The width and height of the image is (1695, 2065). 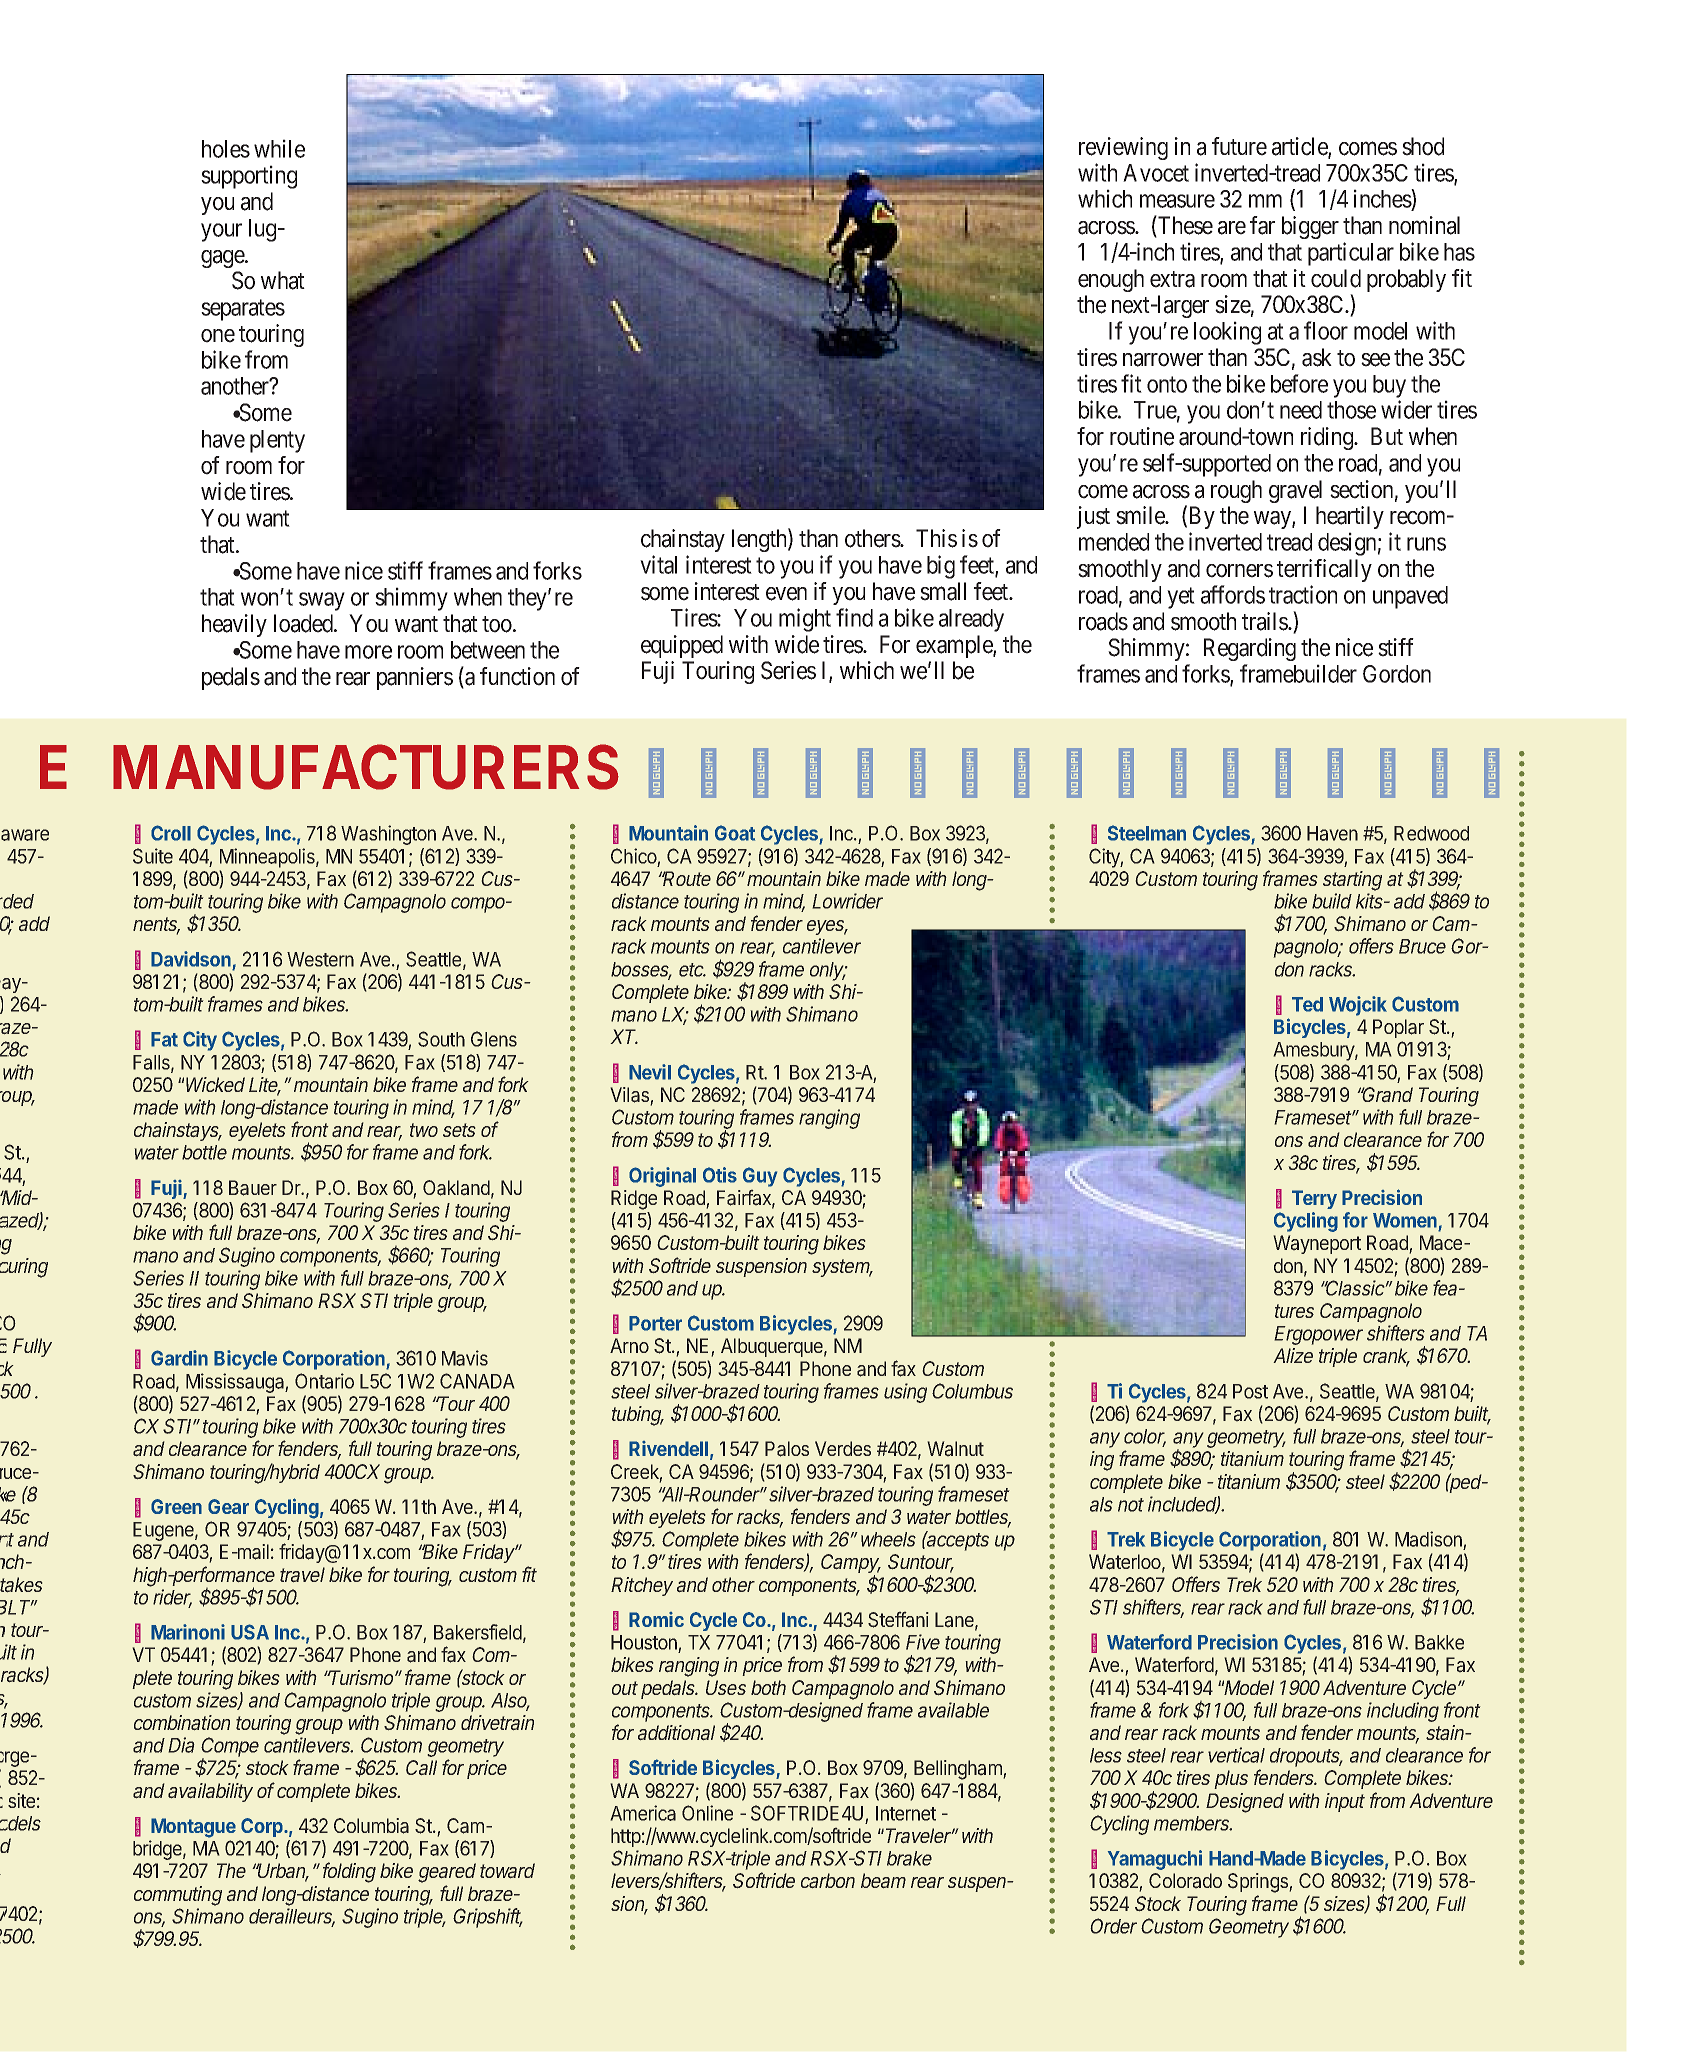 What do you see at coordinates (164, 1039) in the image?
I see `Fat` at bounding box center [164, 1039].
